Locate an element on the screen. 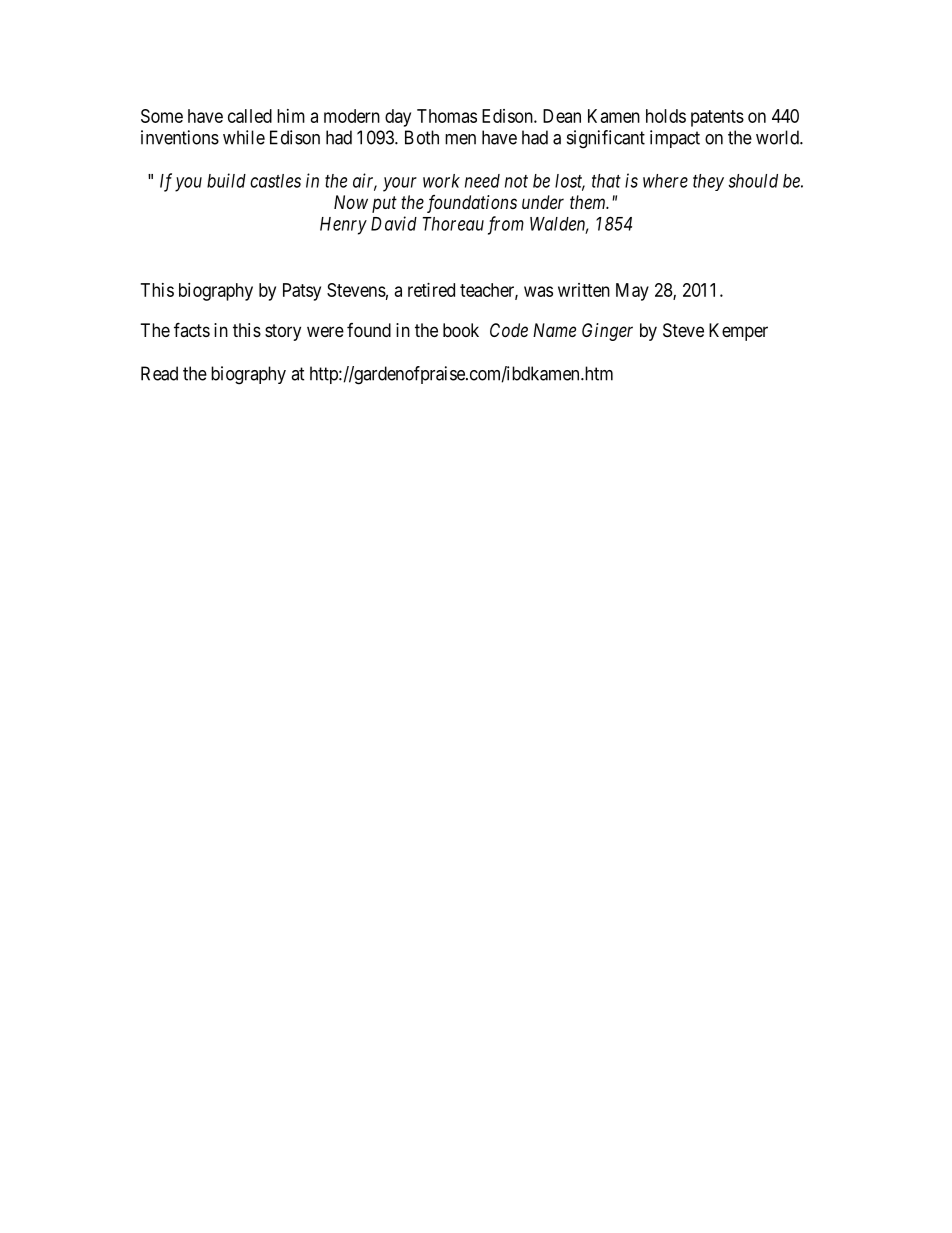  build is located at coordinates (226, 180).
